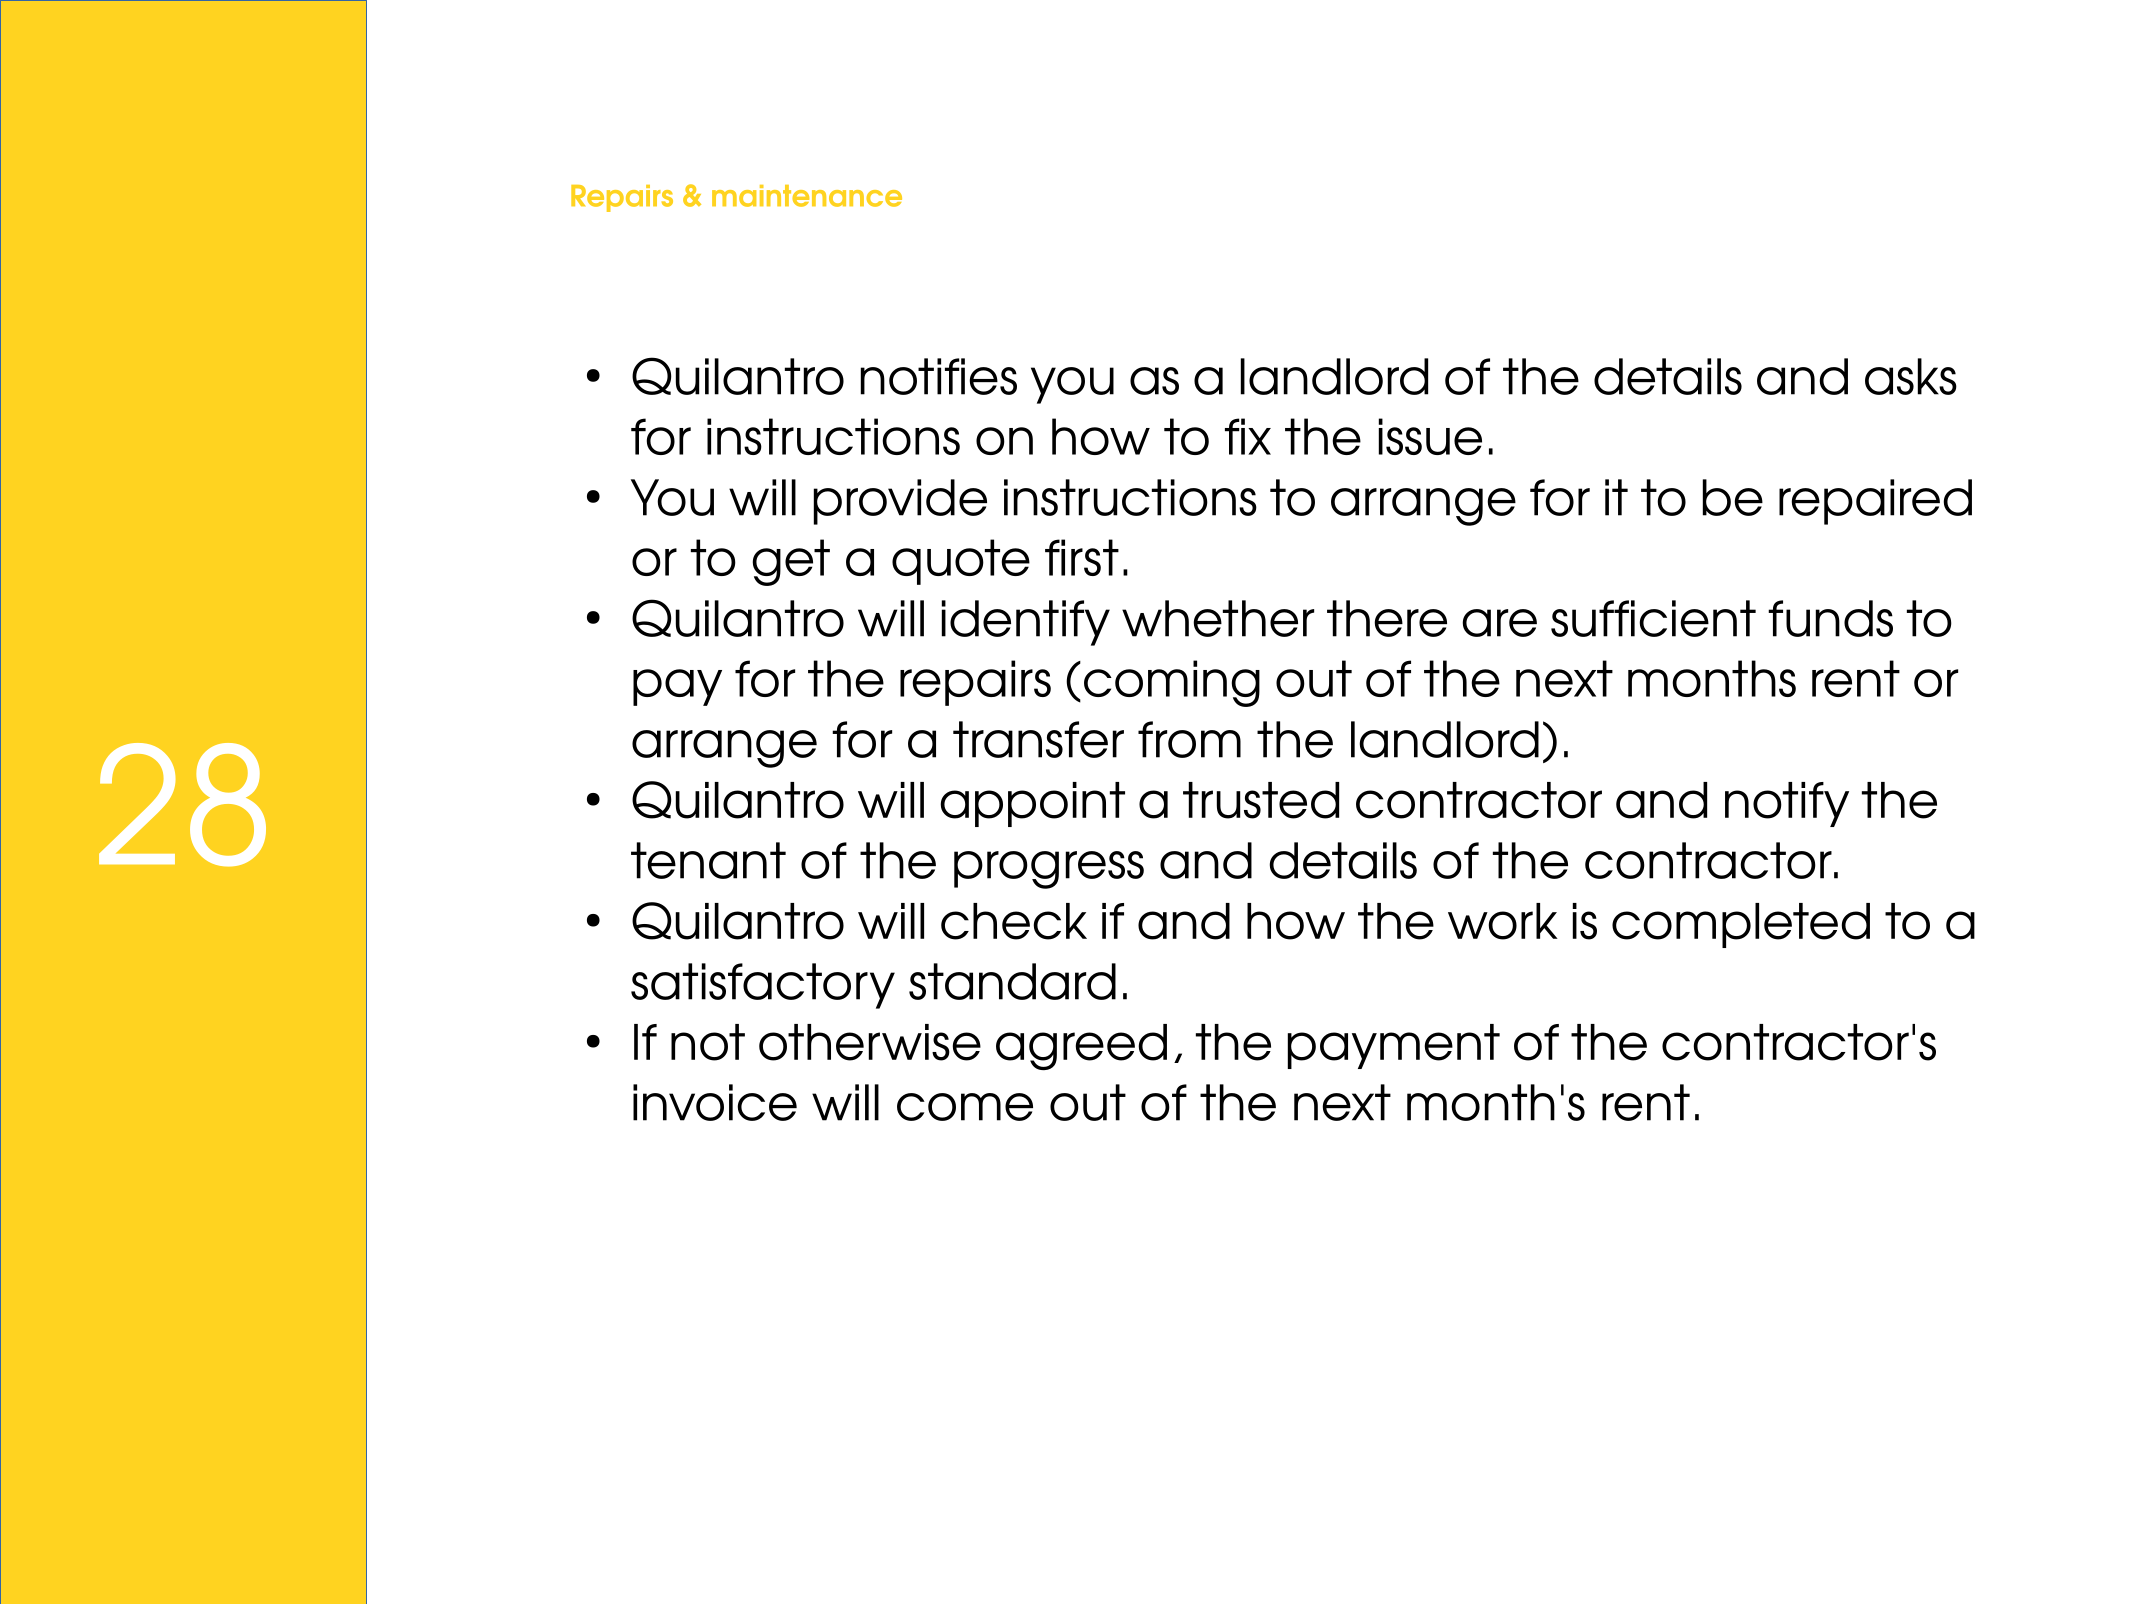 The height and width of the page is (1604, 2140). Describe the element at coordinates (1741, 925) in the page. I see `completed` at that location.
